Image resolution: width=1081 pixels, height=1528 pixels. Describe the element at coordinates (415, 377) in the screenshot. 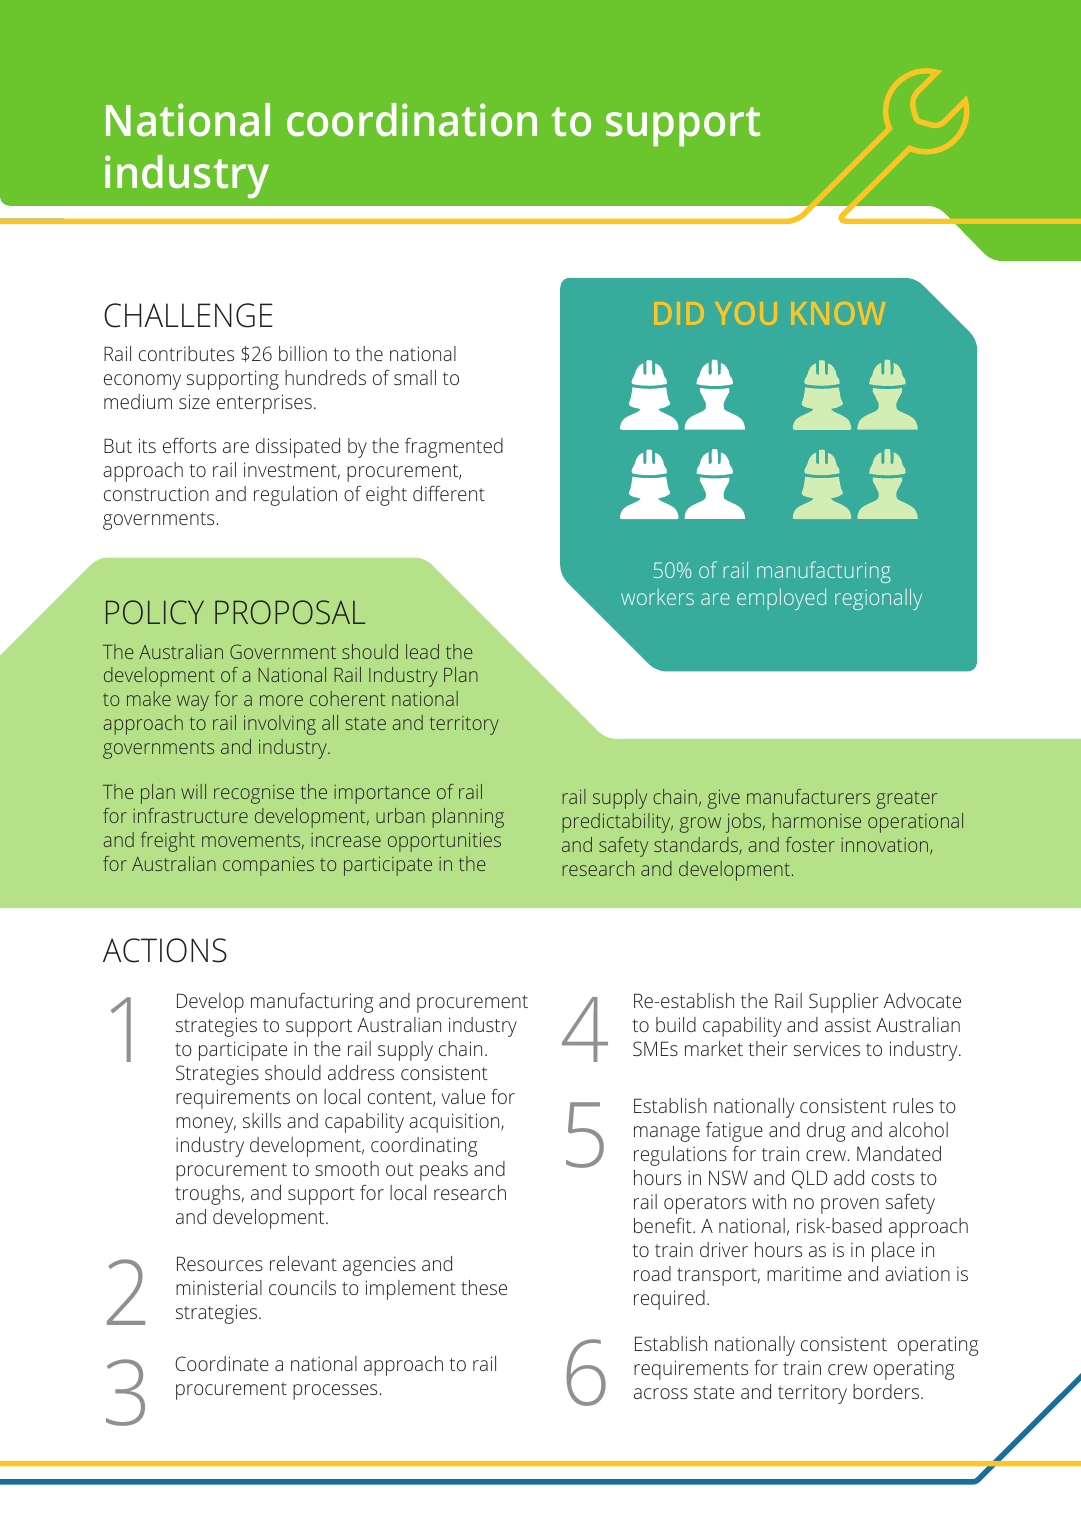

I see `small` at that location.
